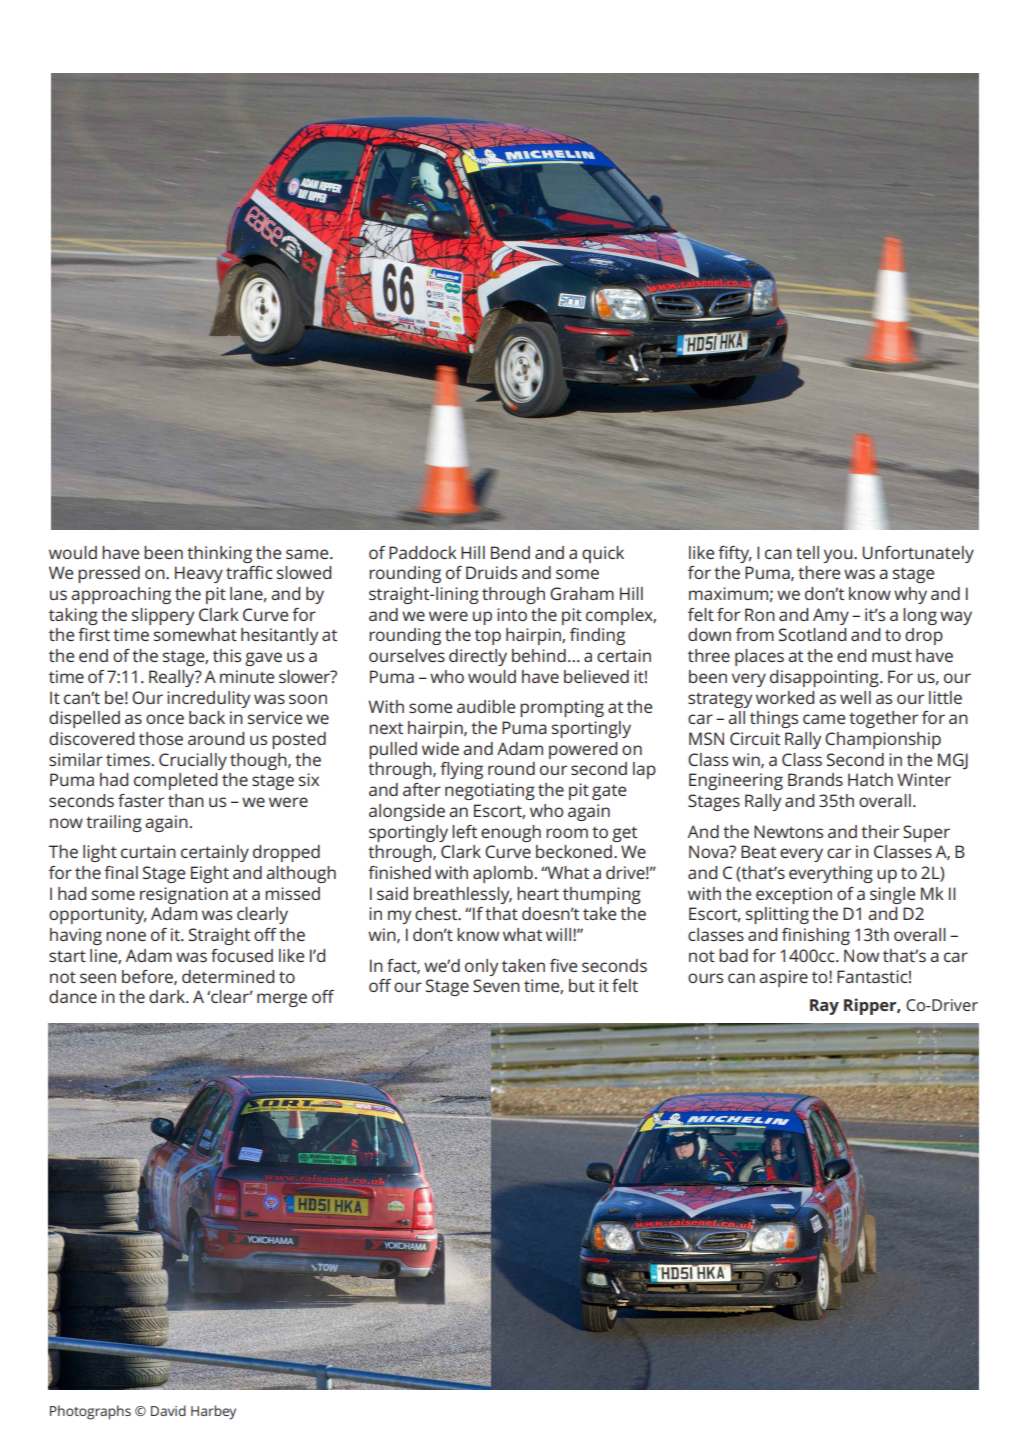 The height and width of the document is (1453, 1027). I want to click on Heavy, so click(199, 574).
